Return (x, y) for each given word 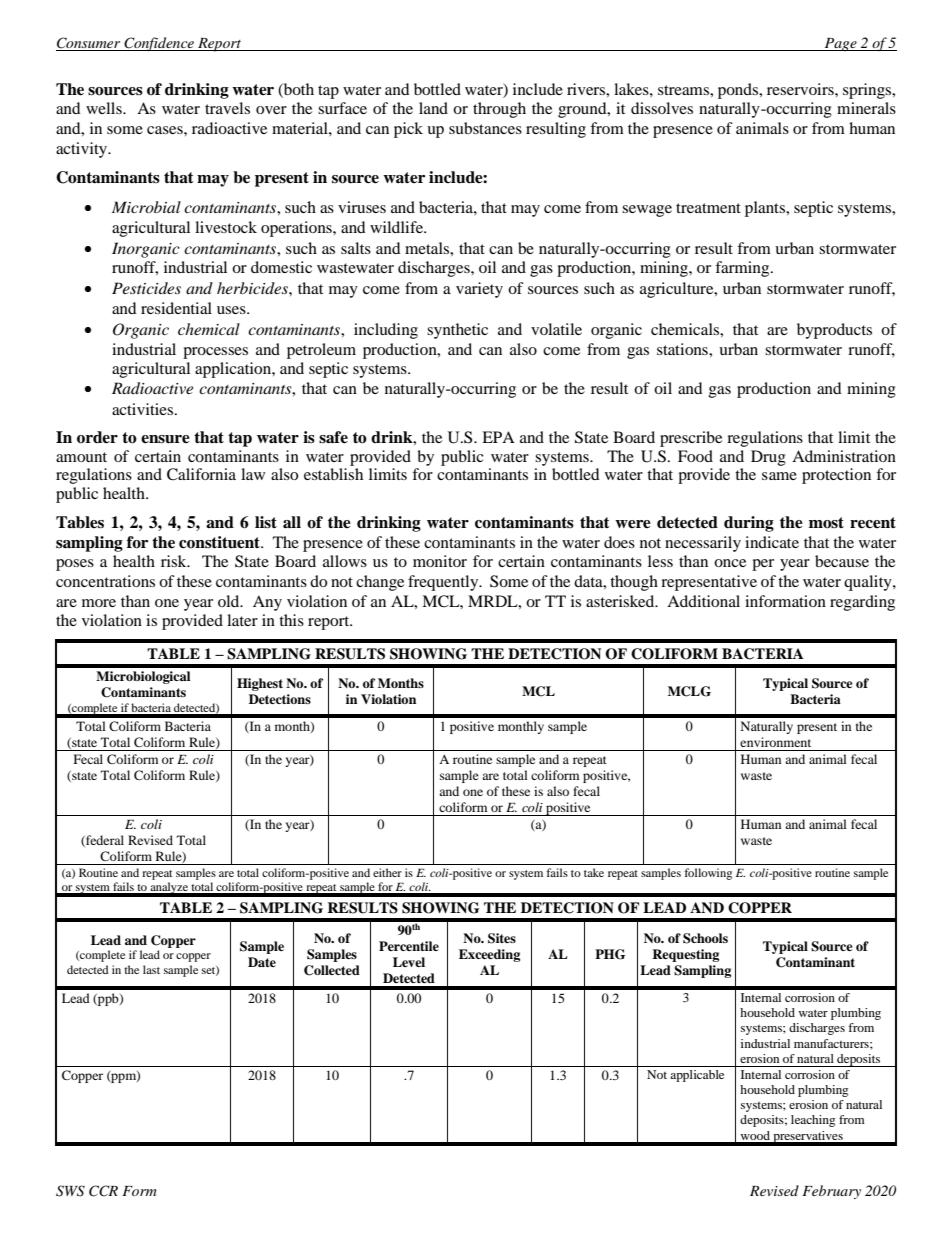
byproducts (834, 331)
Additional (703, 601)
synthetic (457, 331)
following (708, 874)
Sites (502, 938)
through (499, 110)
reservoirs (801, 89)
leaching (813, 1121)
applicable (697, 1076)
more (99, 603)
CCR (103, 1191)
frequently (444, 583)
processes (215, 353)
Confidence (159, 44)
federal (104, 841)
